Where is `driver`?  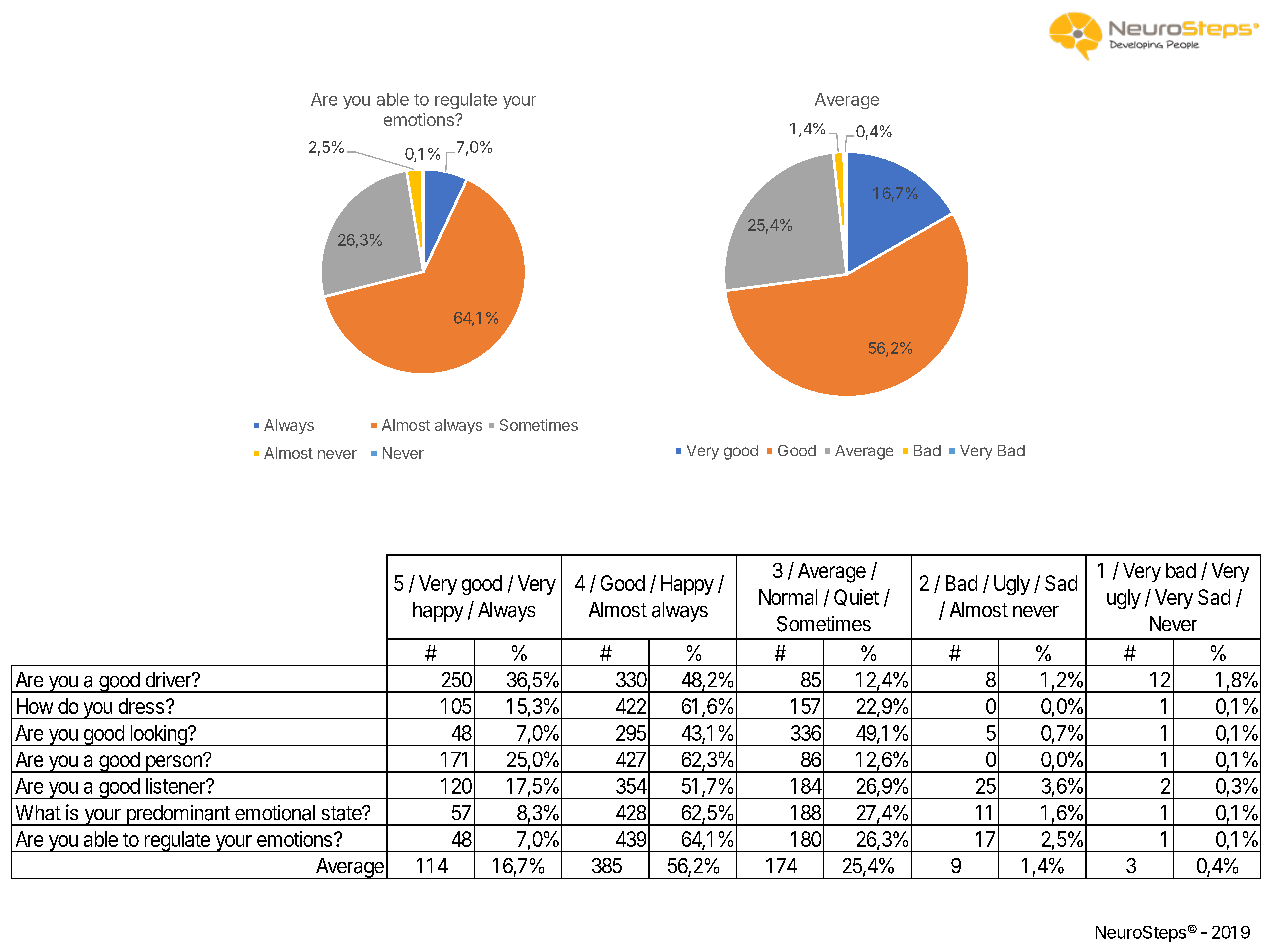 driver is located at coordinates (169, 679).
